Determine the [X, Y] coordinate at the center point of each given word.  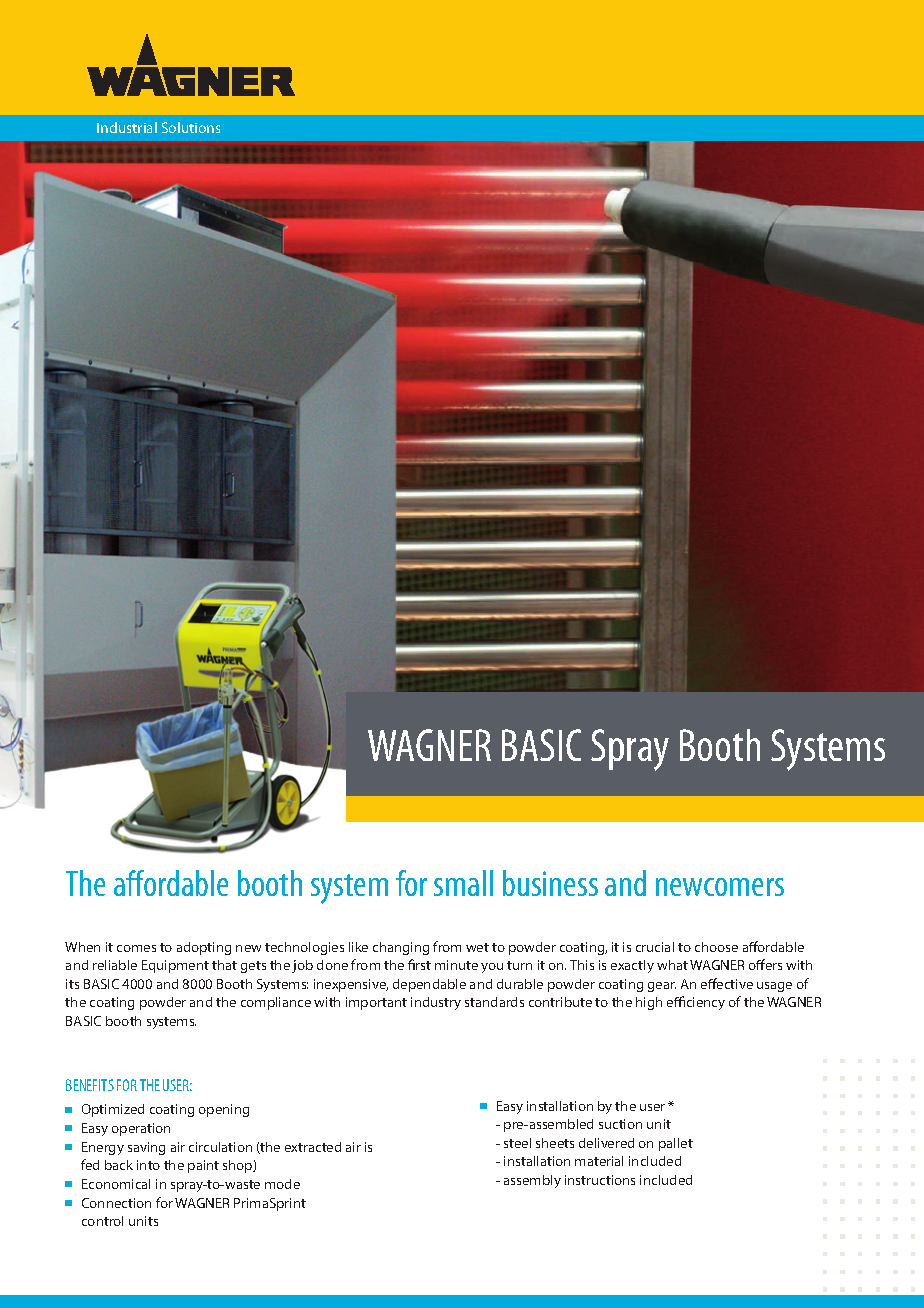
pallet [676, 1144]
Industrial [127, 127]
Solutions [191, 127]
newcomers [720, 887]
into [148, 1165]
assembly [532, 1181]
